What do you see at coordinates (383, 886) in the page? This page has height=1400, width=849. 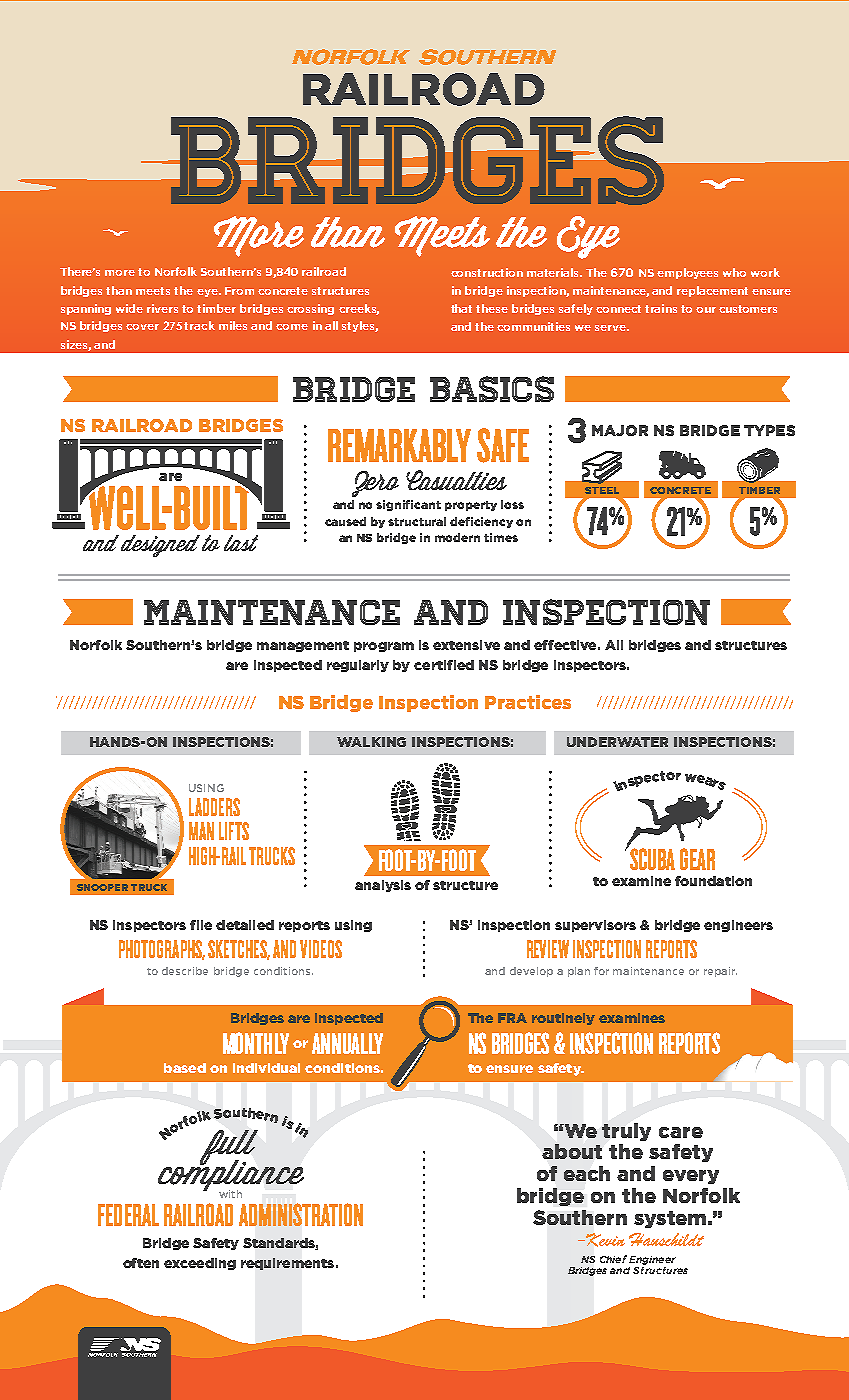 I see `analysis` at bounding box center [383, 886].
